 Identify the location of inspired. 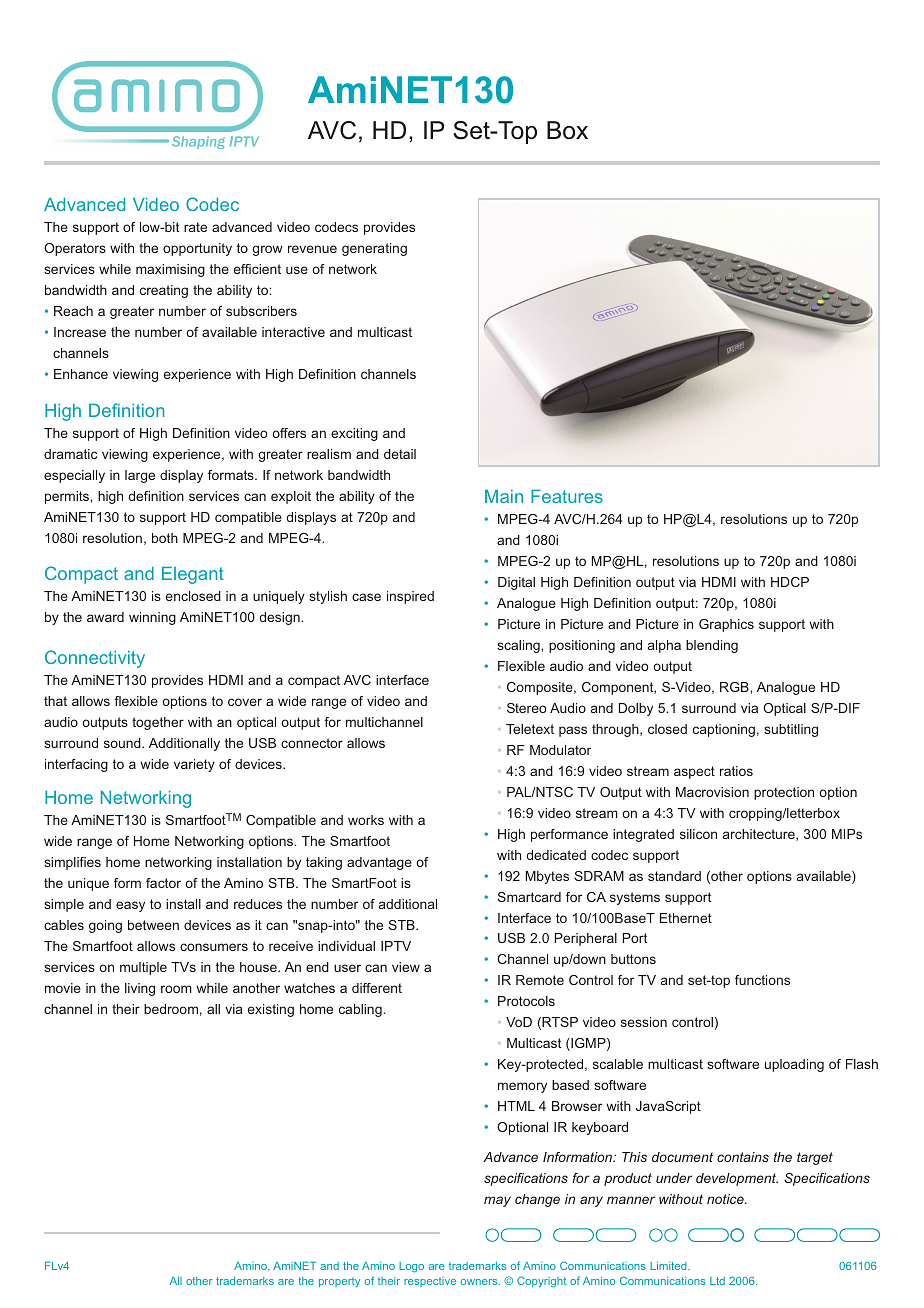
(410, 597).
